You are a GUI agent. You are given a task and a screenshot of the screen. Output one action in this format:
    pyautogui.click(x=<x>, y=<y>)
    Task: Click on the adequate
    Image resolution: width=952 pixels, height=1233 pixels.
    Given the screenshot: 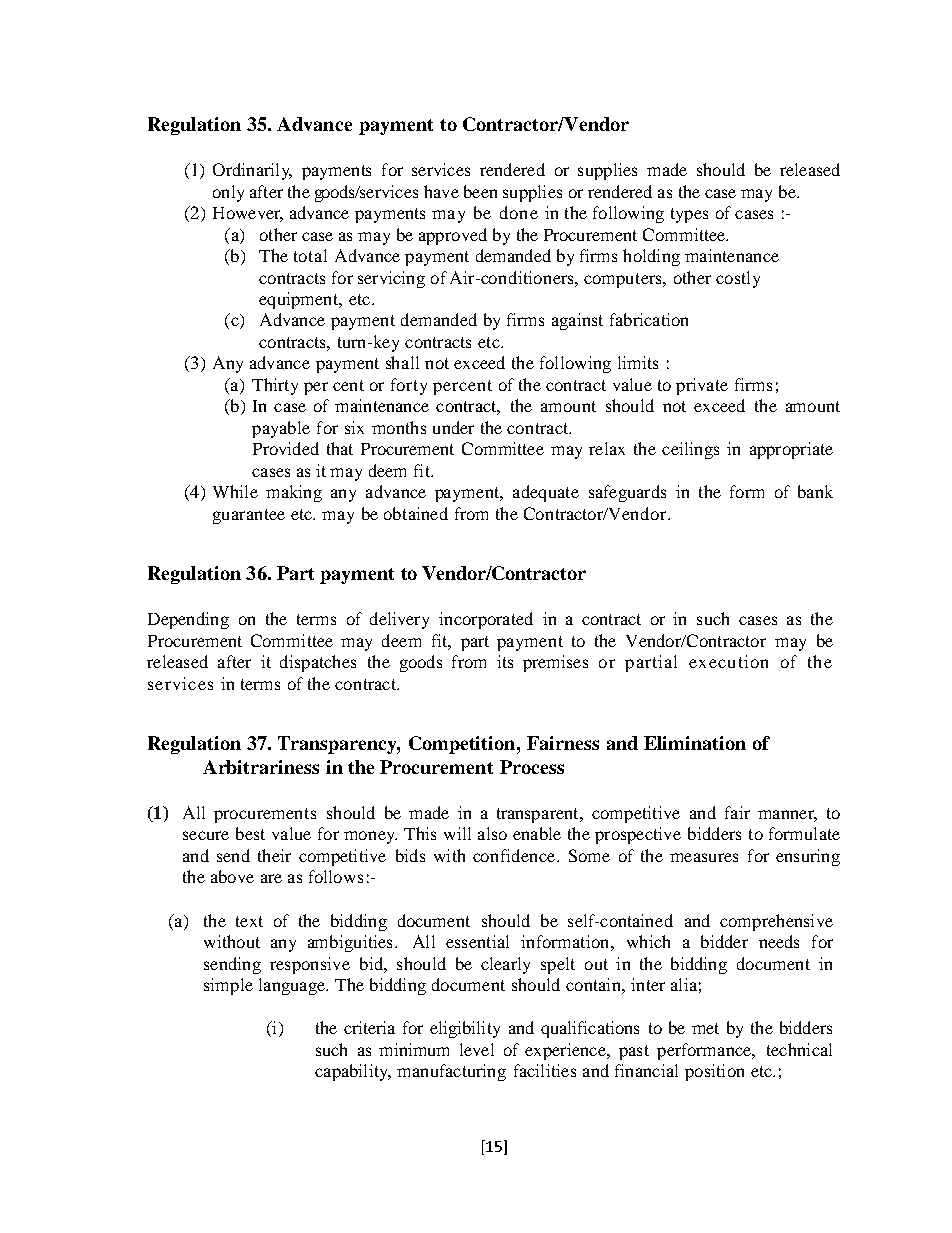 What is the action you would take?
    pyautogui.click(x=546, y=493)
